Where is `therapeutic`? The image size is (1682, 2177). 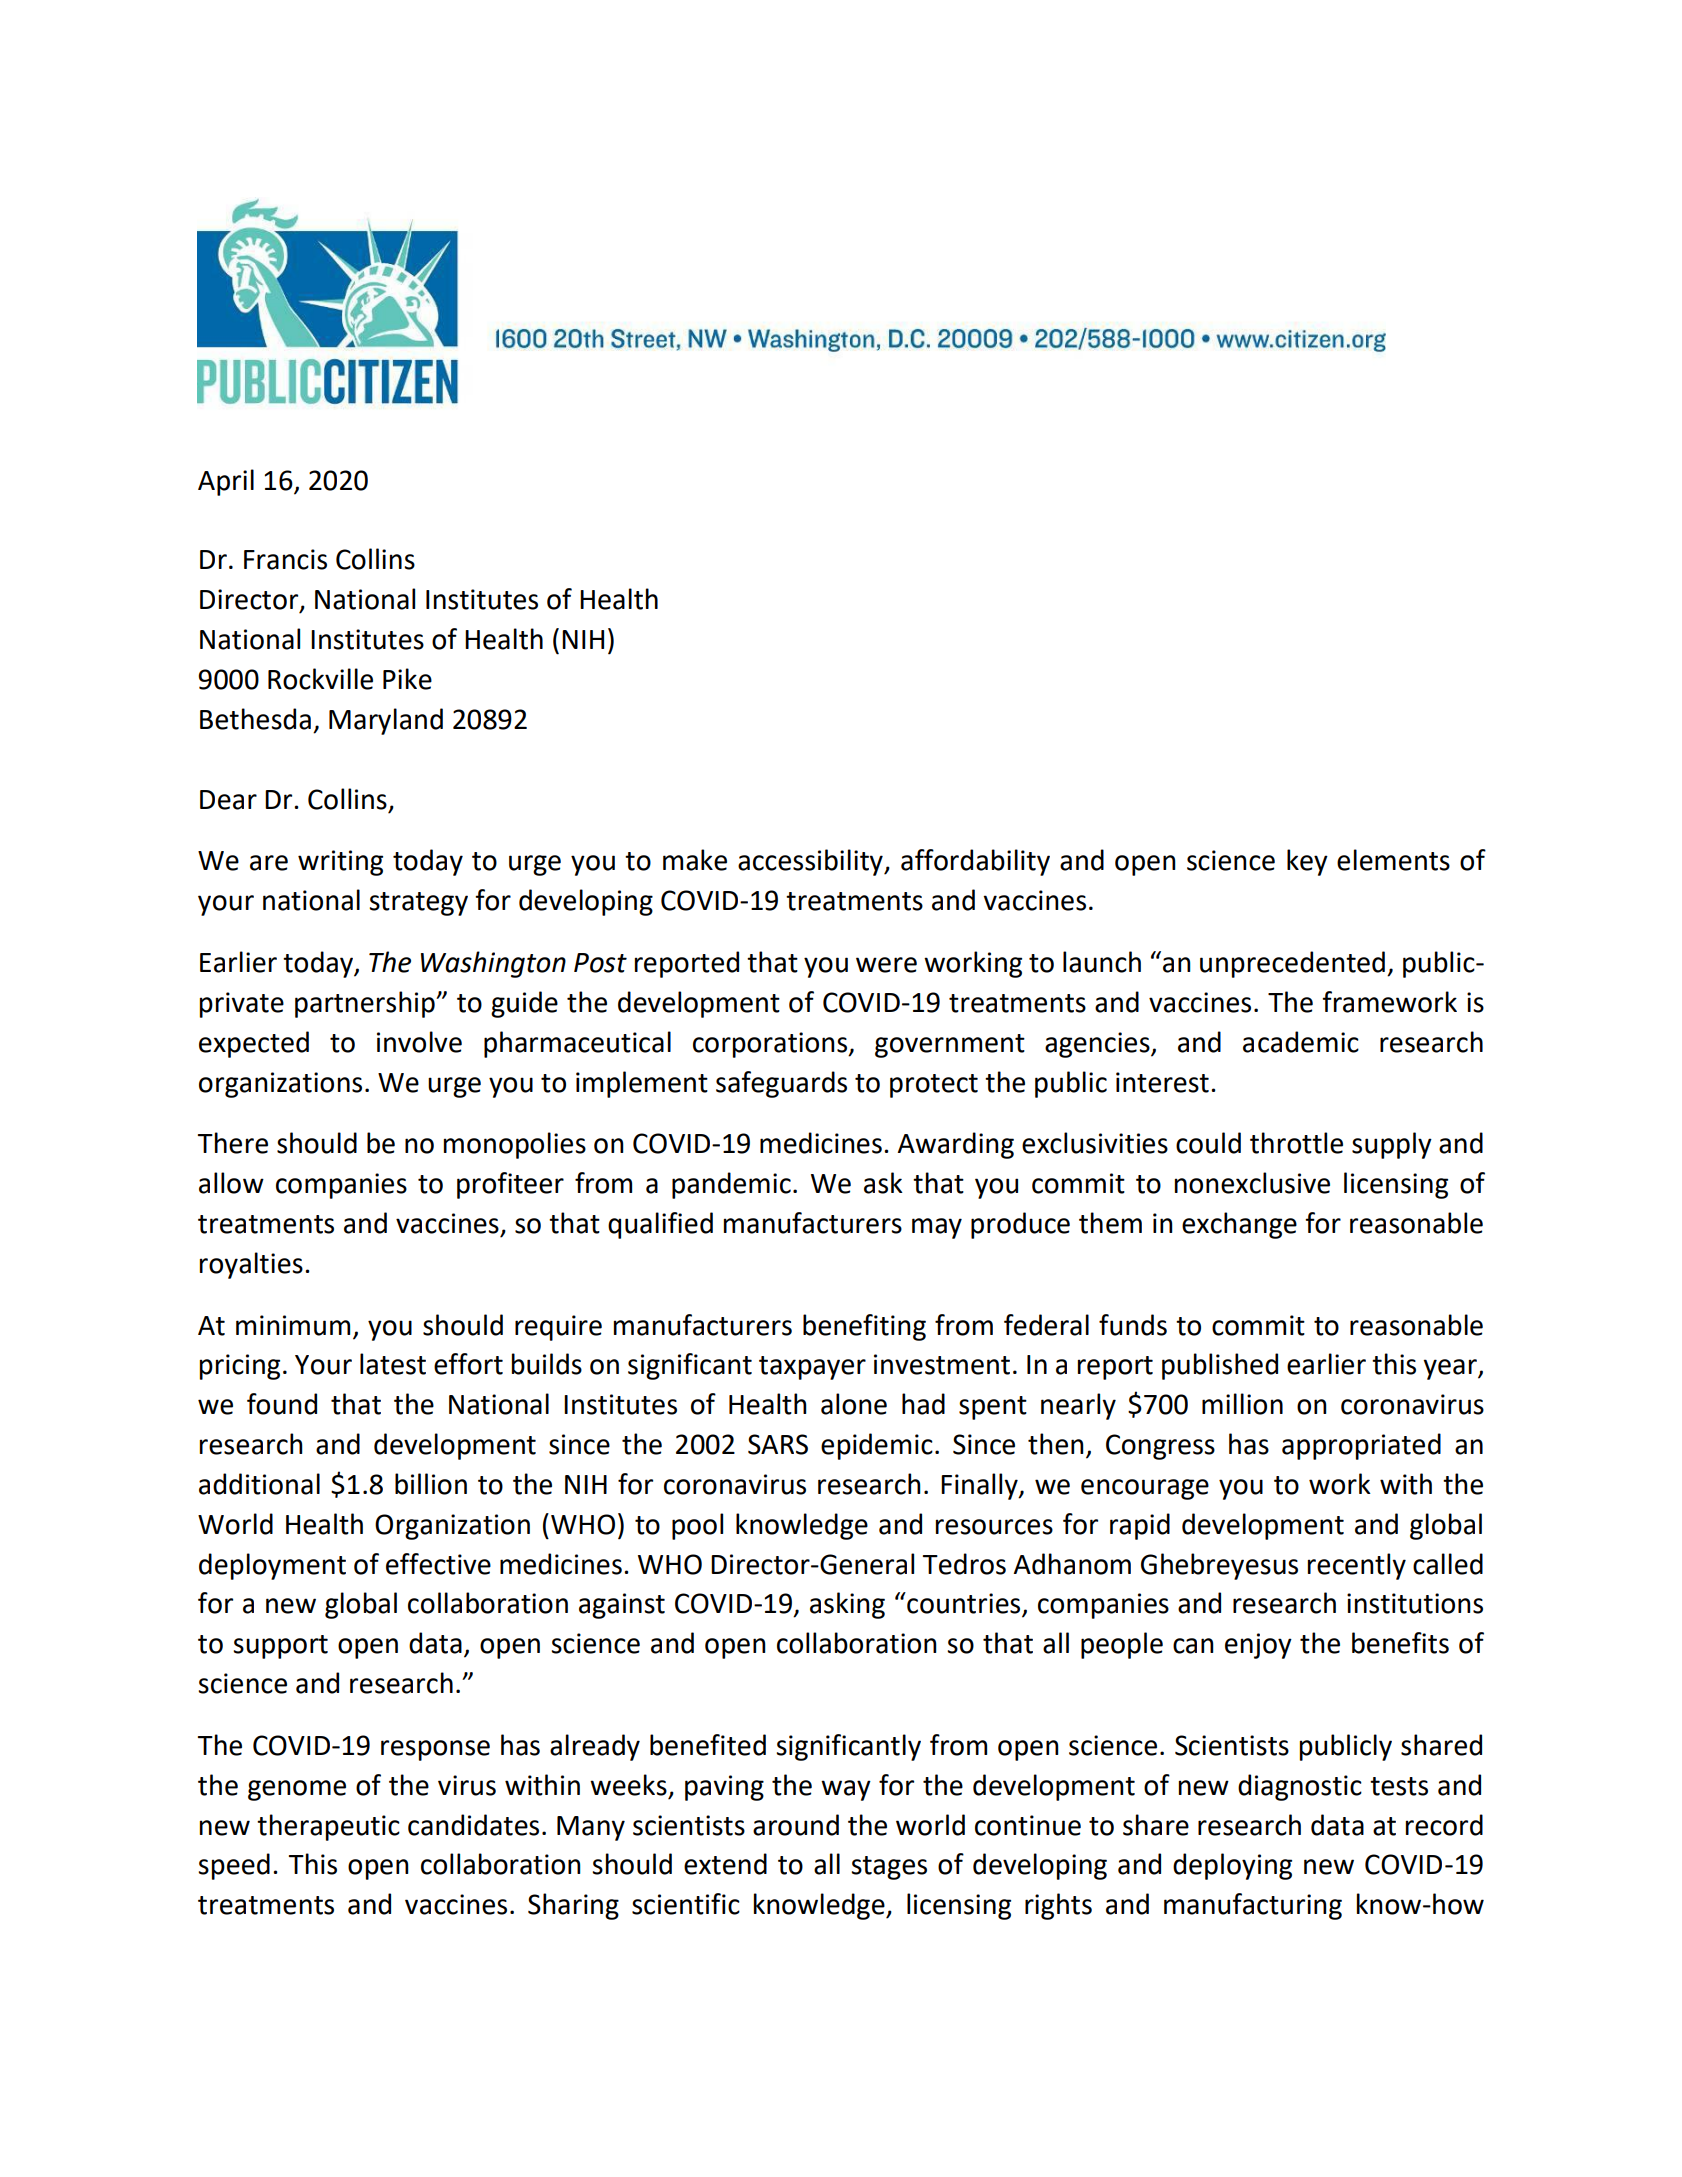 therapeutic is located at coordinates (328, 1827).
